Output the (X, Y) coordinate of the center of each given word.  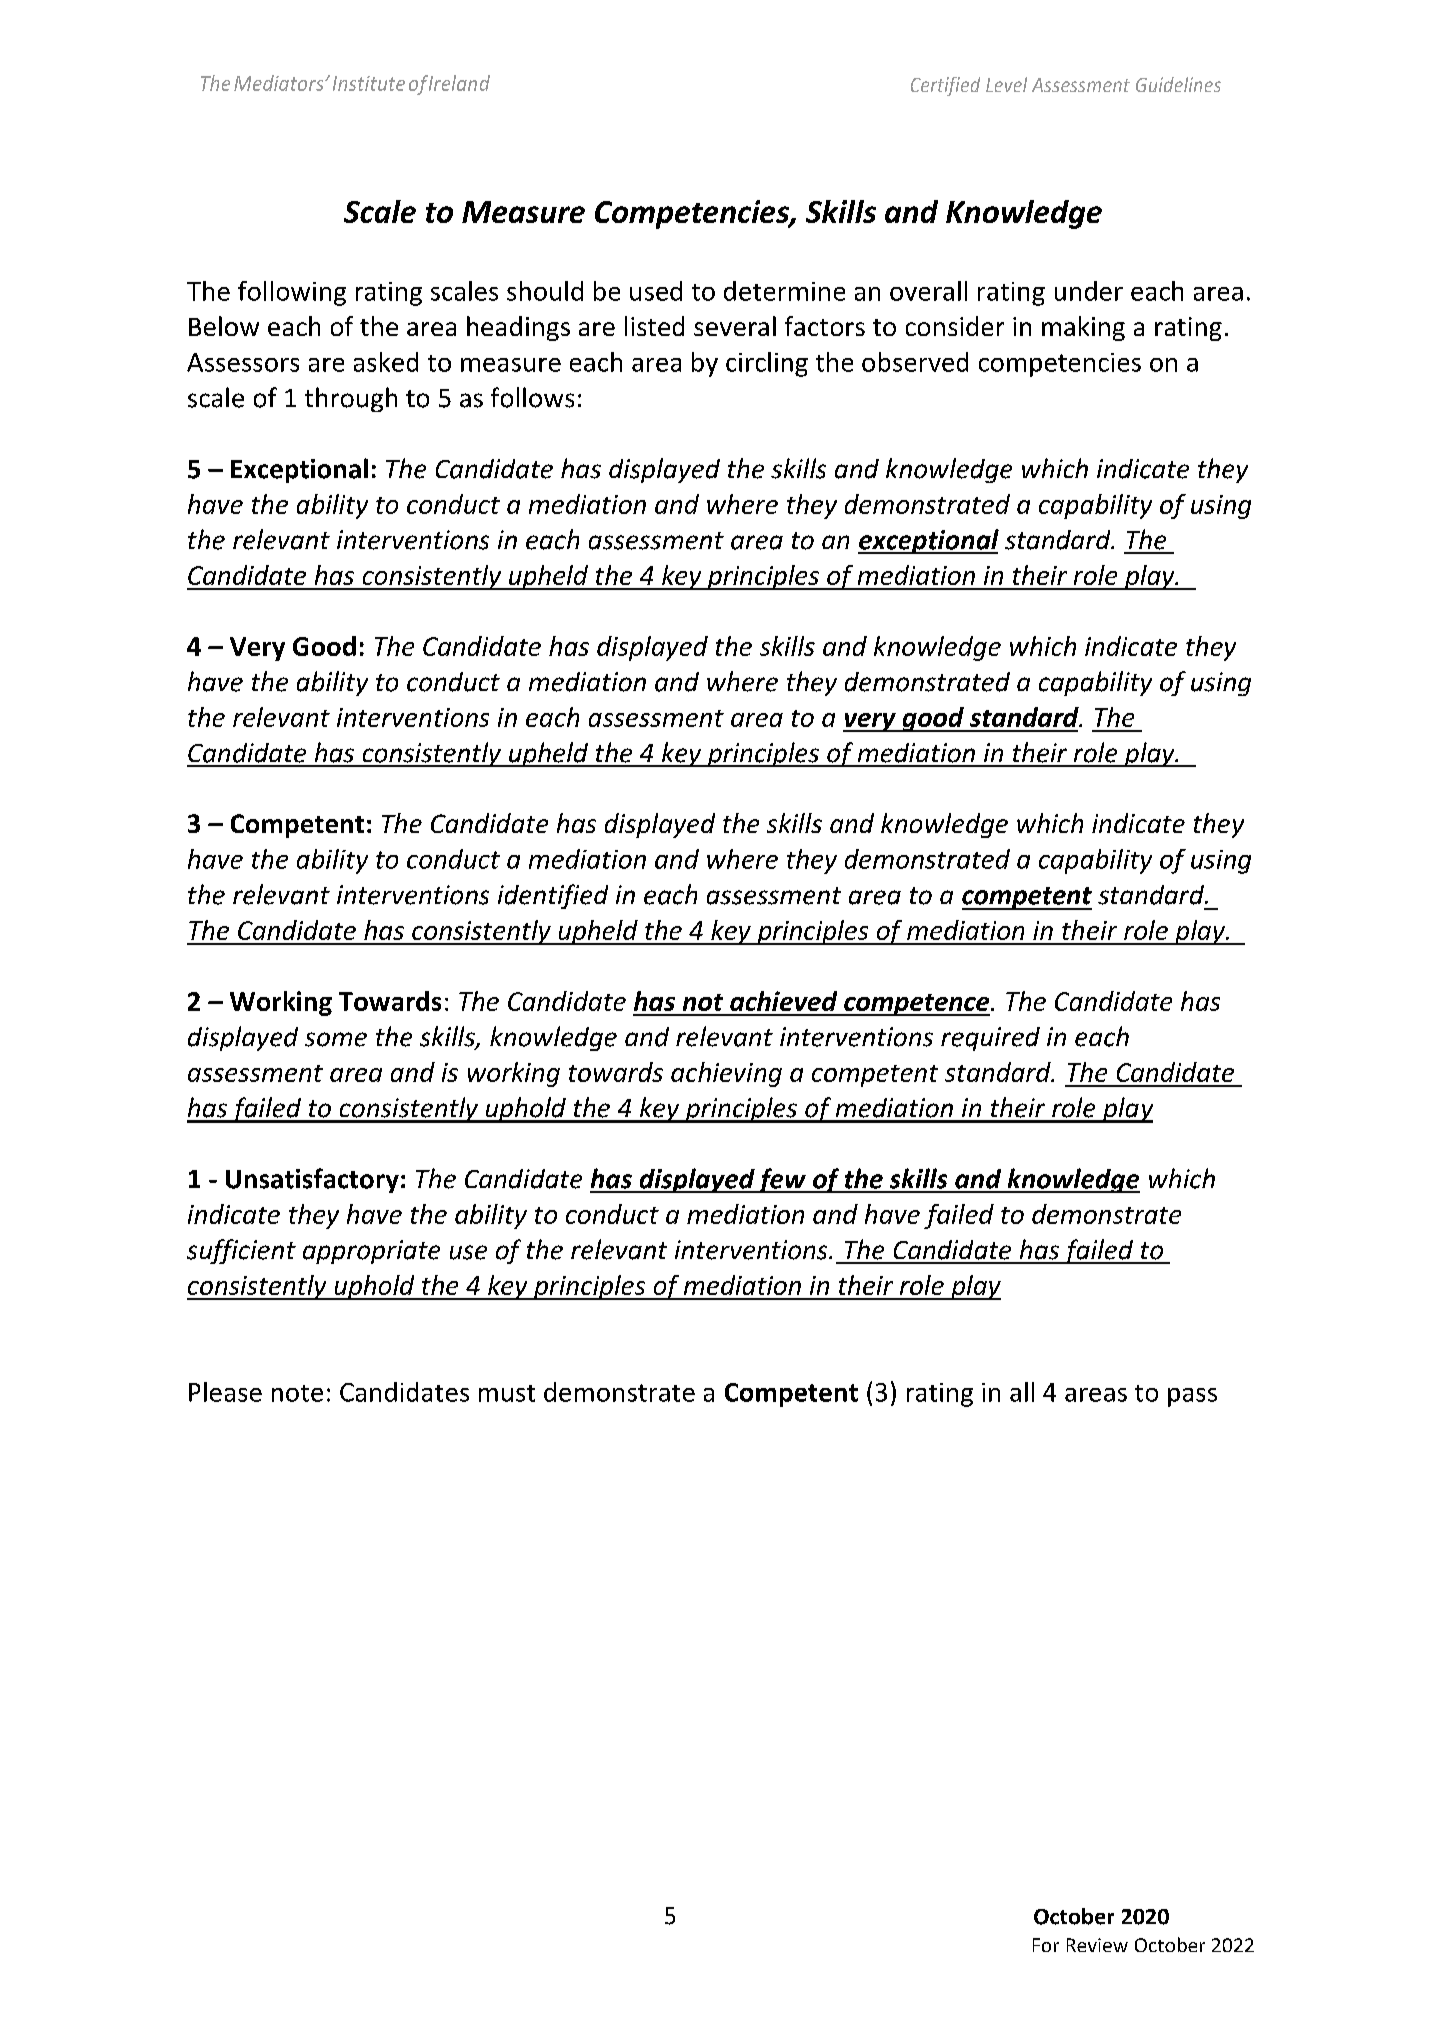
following (292, 293)
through (351, 399)
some (336, 1039)
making (1083, 328)
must (507, 1393)
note (297, 1393)
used (656, 291)
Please (225, 1392)
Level (1006, 84)
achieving (726, 1074)
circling (767, 364)
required (990, 1039)
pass (1192, 1397)
